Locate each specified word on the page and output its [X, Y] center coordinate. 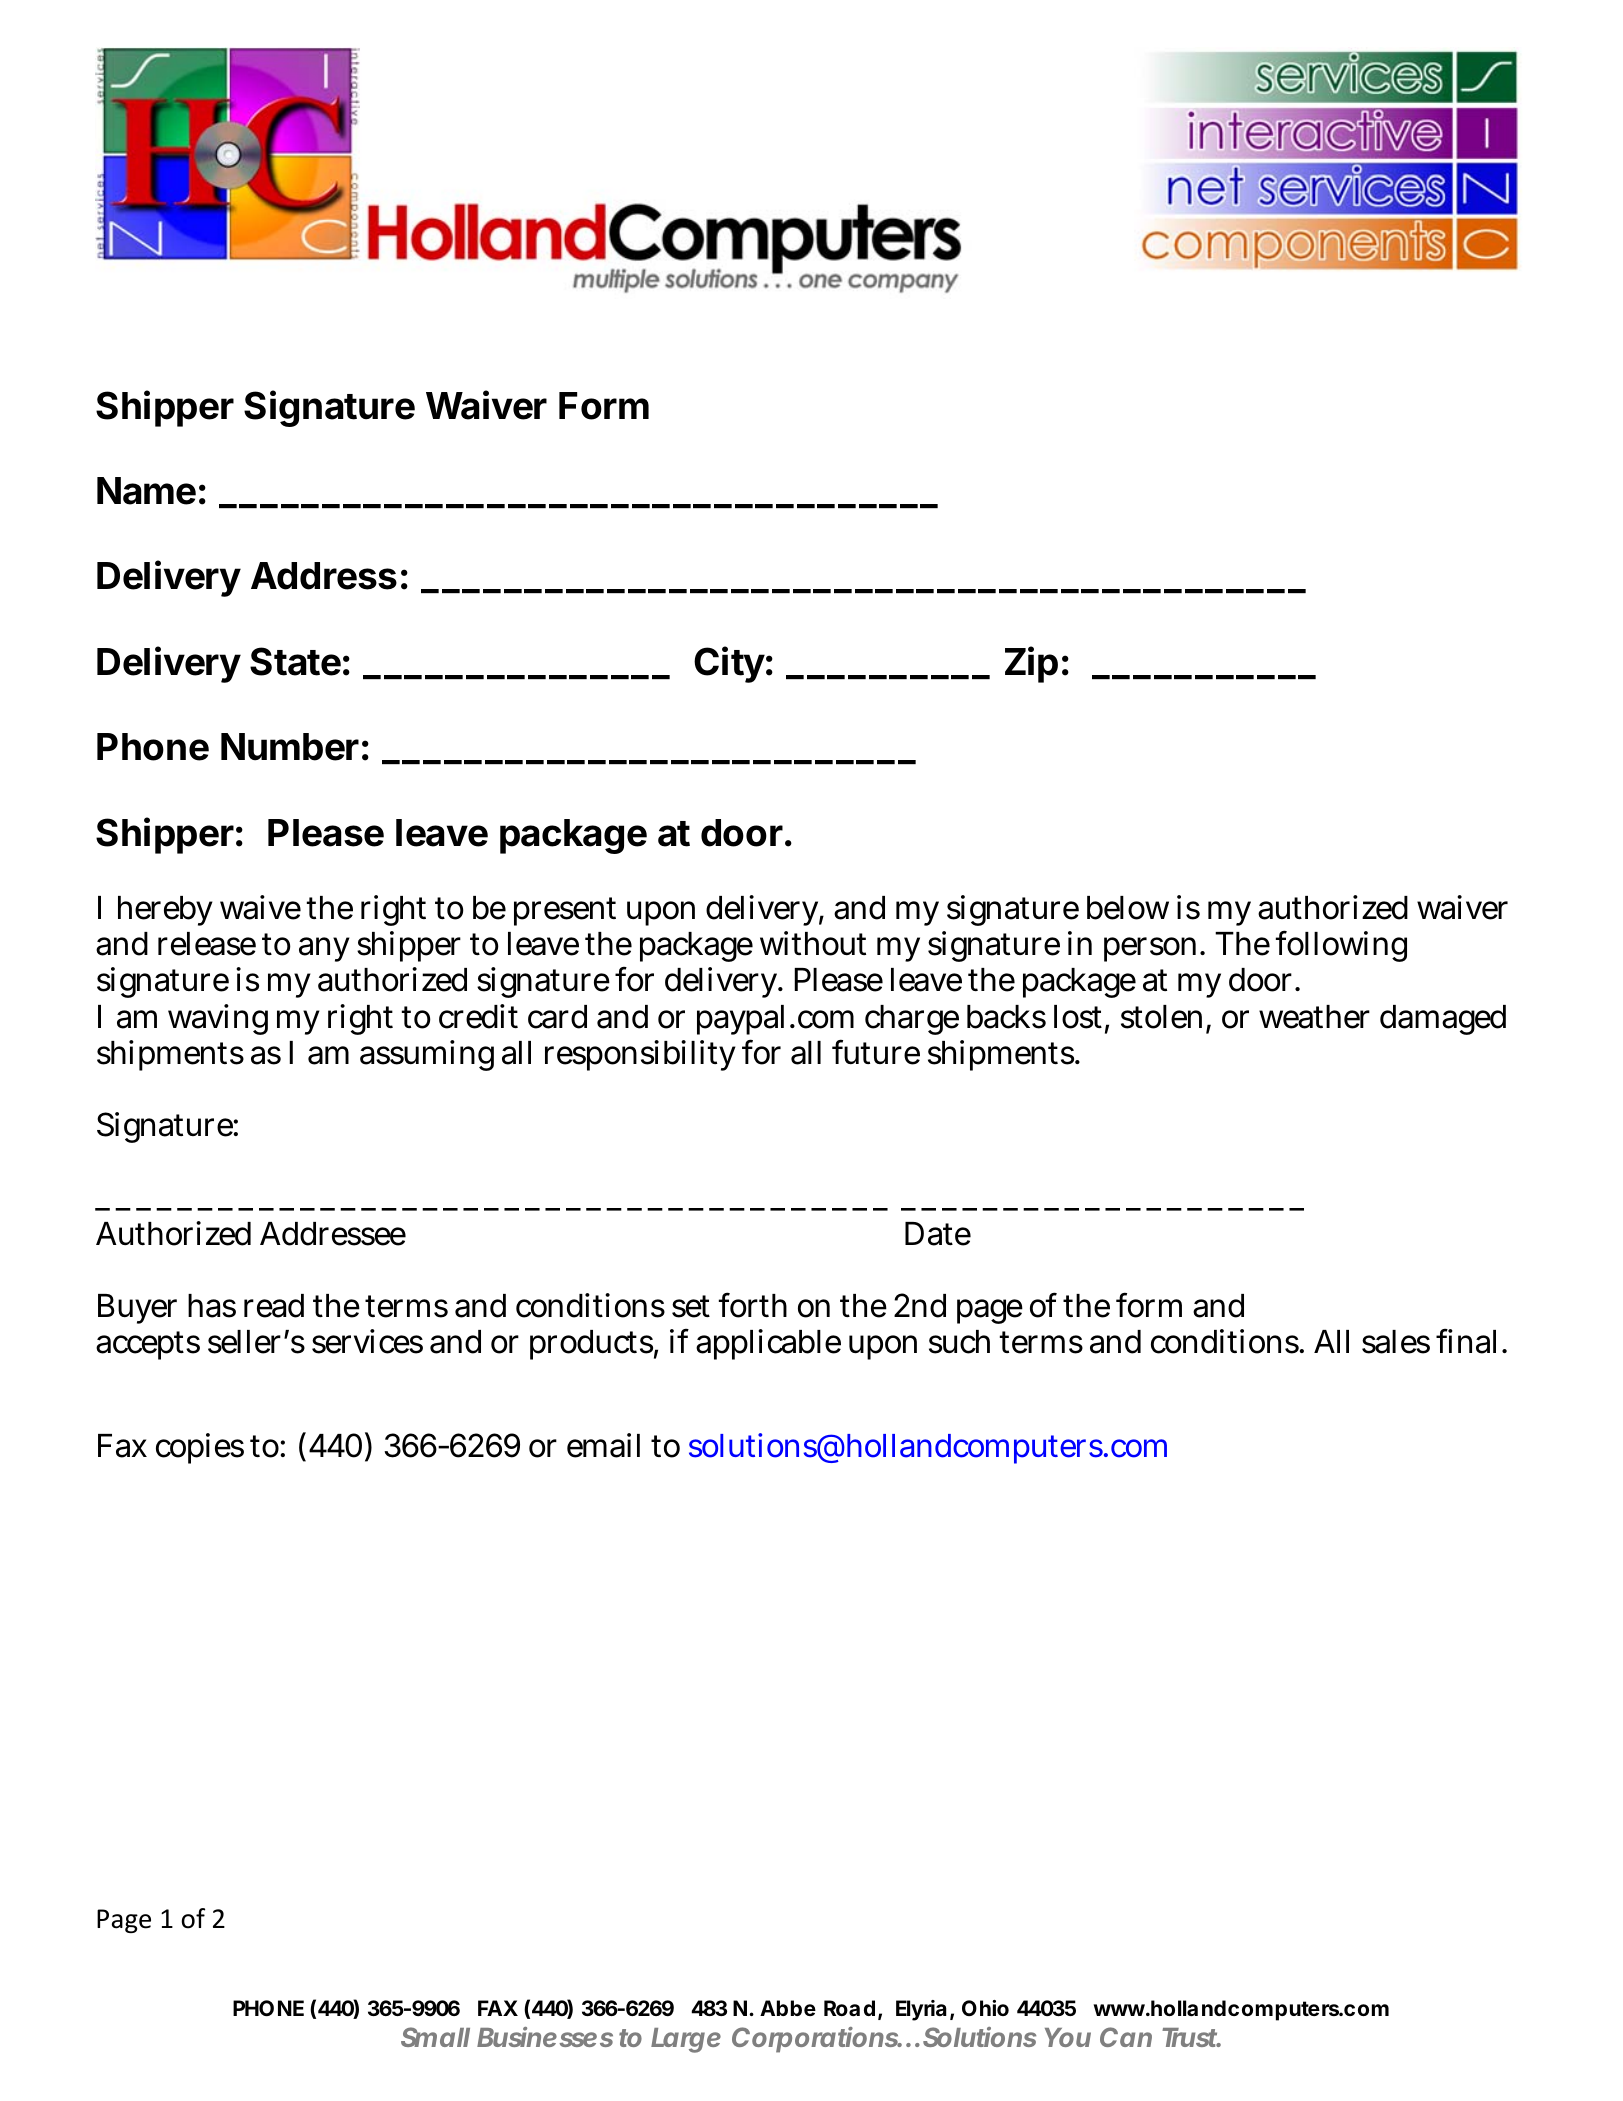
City [729, 664]
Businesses [545, 2037]
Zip [1031, 664]
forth [753, 1305]
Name [146, 491]
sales [1396, 1342]
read [274, 1306]
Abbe [788, 2008]
